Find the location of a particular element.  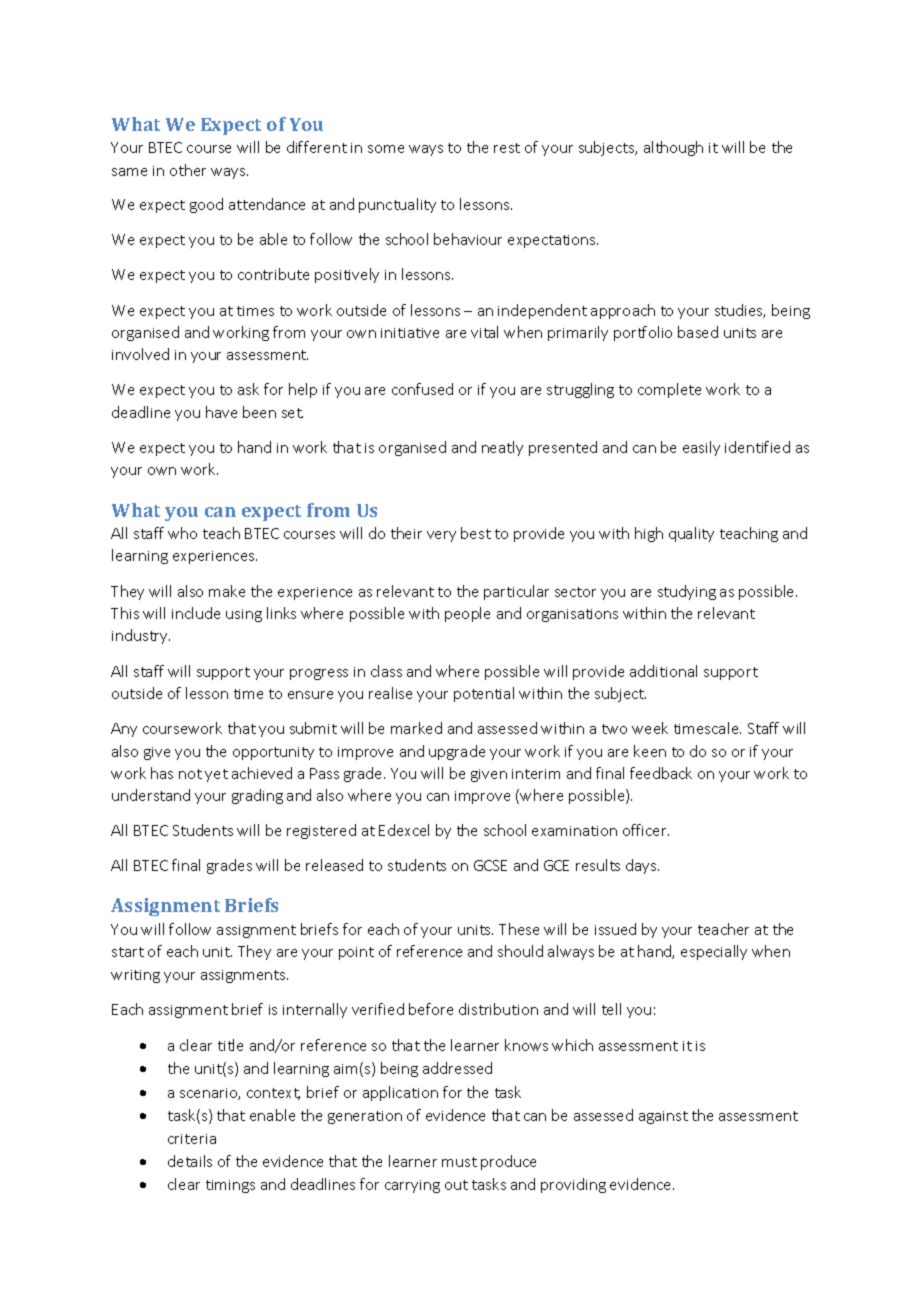

make is located at coordinates (227, 591).
